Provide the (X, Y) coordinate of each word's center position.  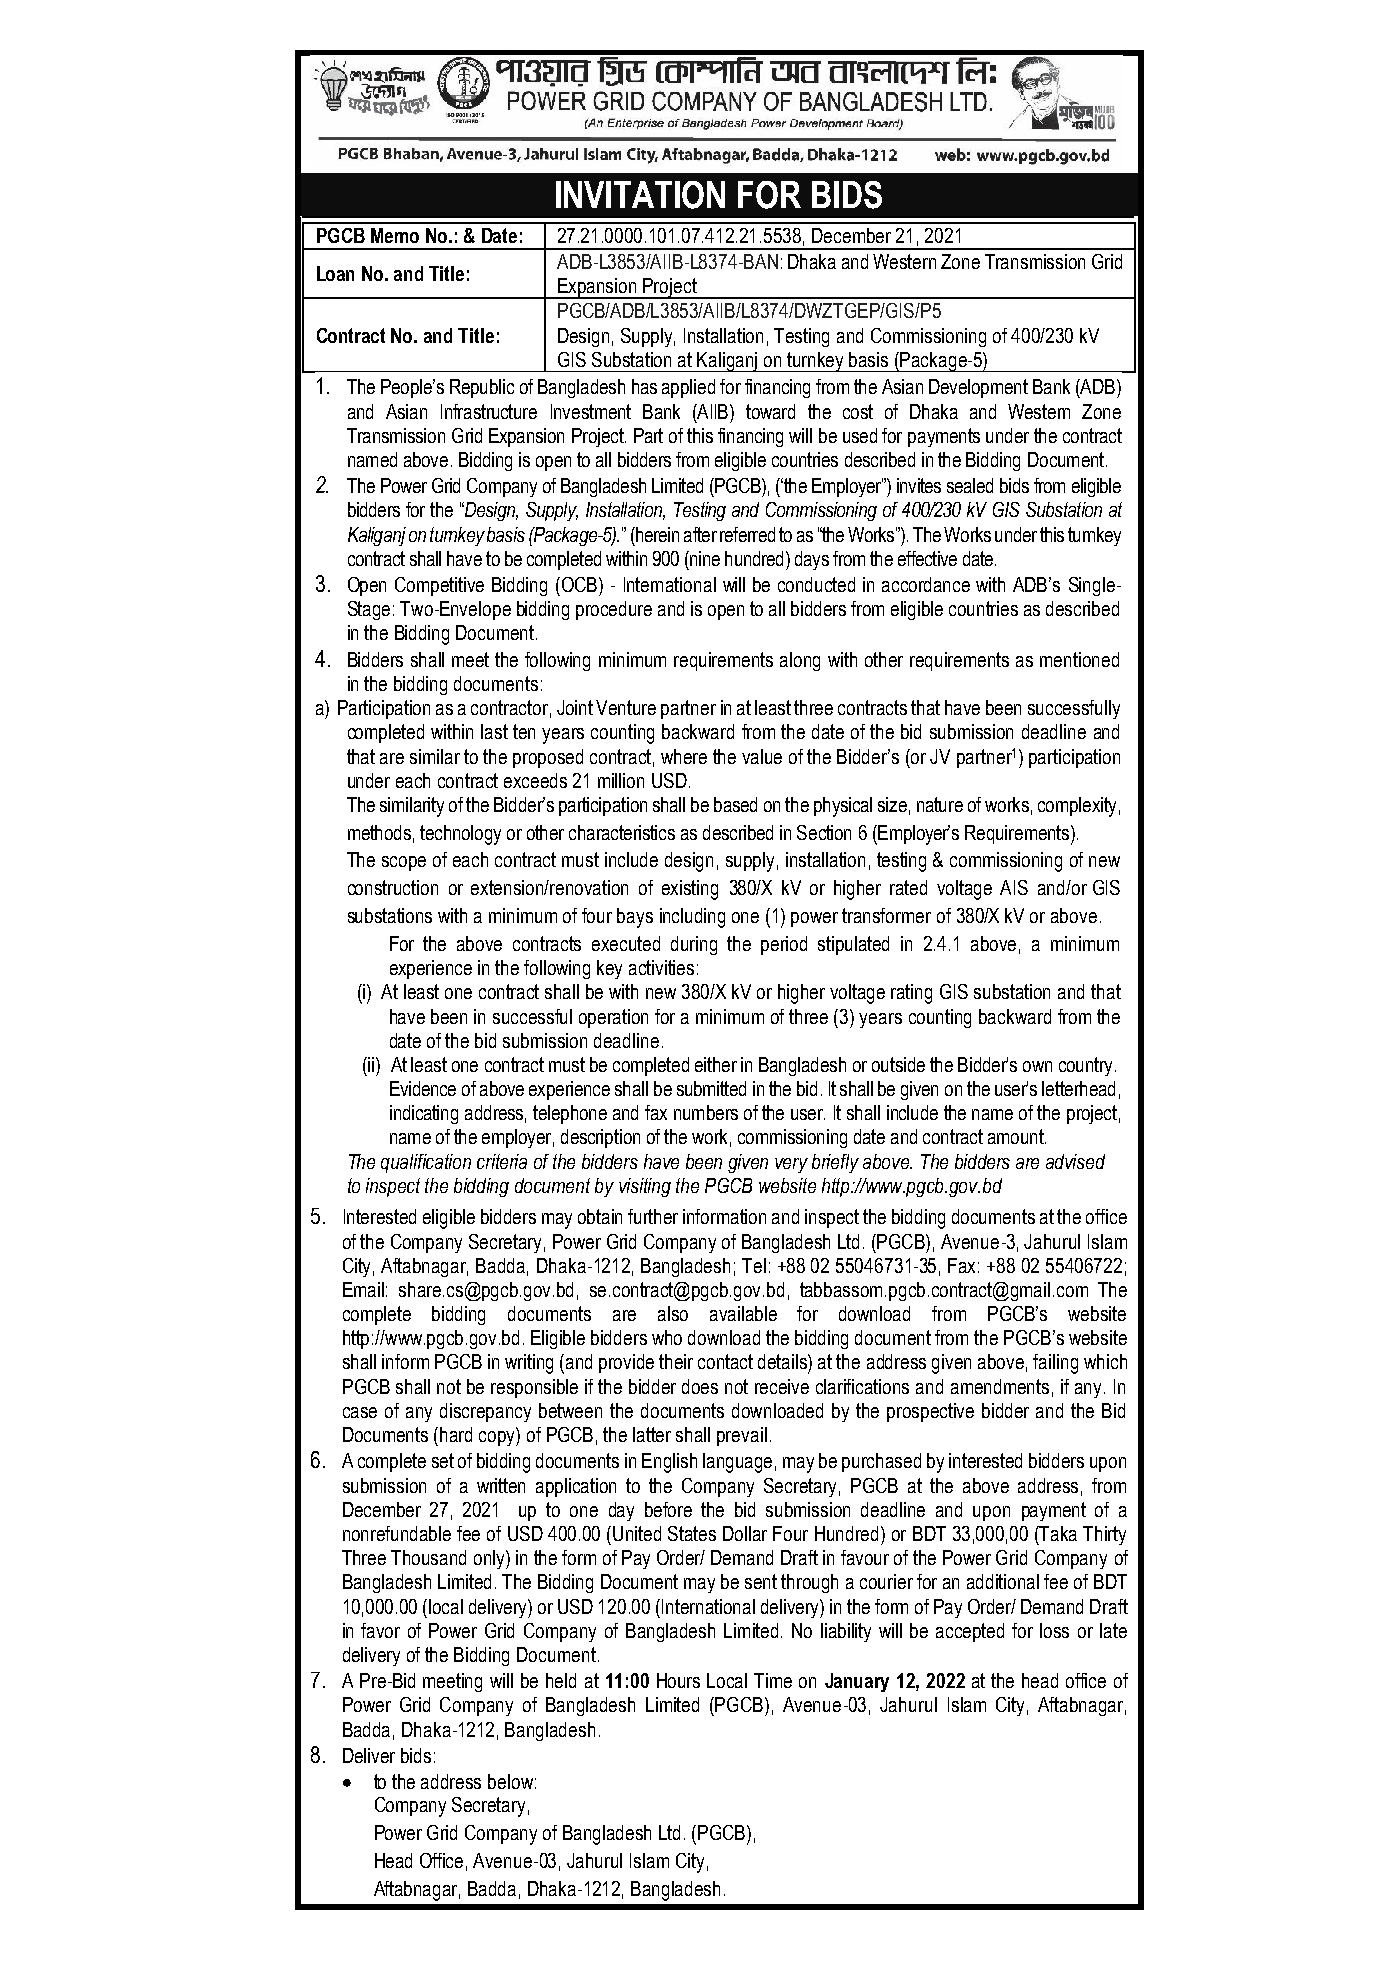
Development (978, 388)
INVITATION (640, 195)
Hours (678, 1680)
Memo (395, 235)
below (510, 1781)
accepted (970, 1632)
